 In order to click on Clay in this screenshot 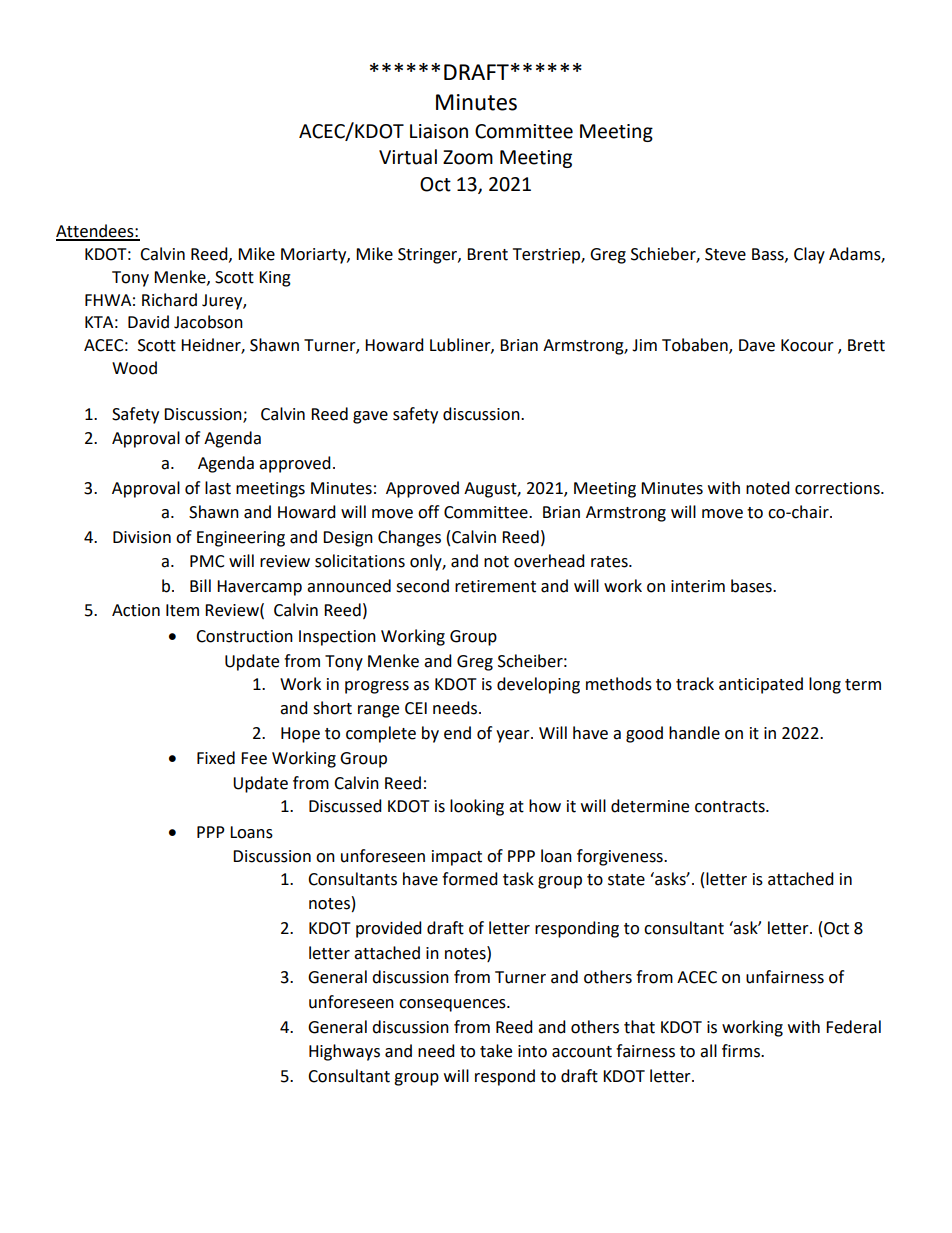, I will do `click(809, 255)`.
